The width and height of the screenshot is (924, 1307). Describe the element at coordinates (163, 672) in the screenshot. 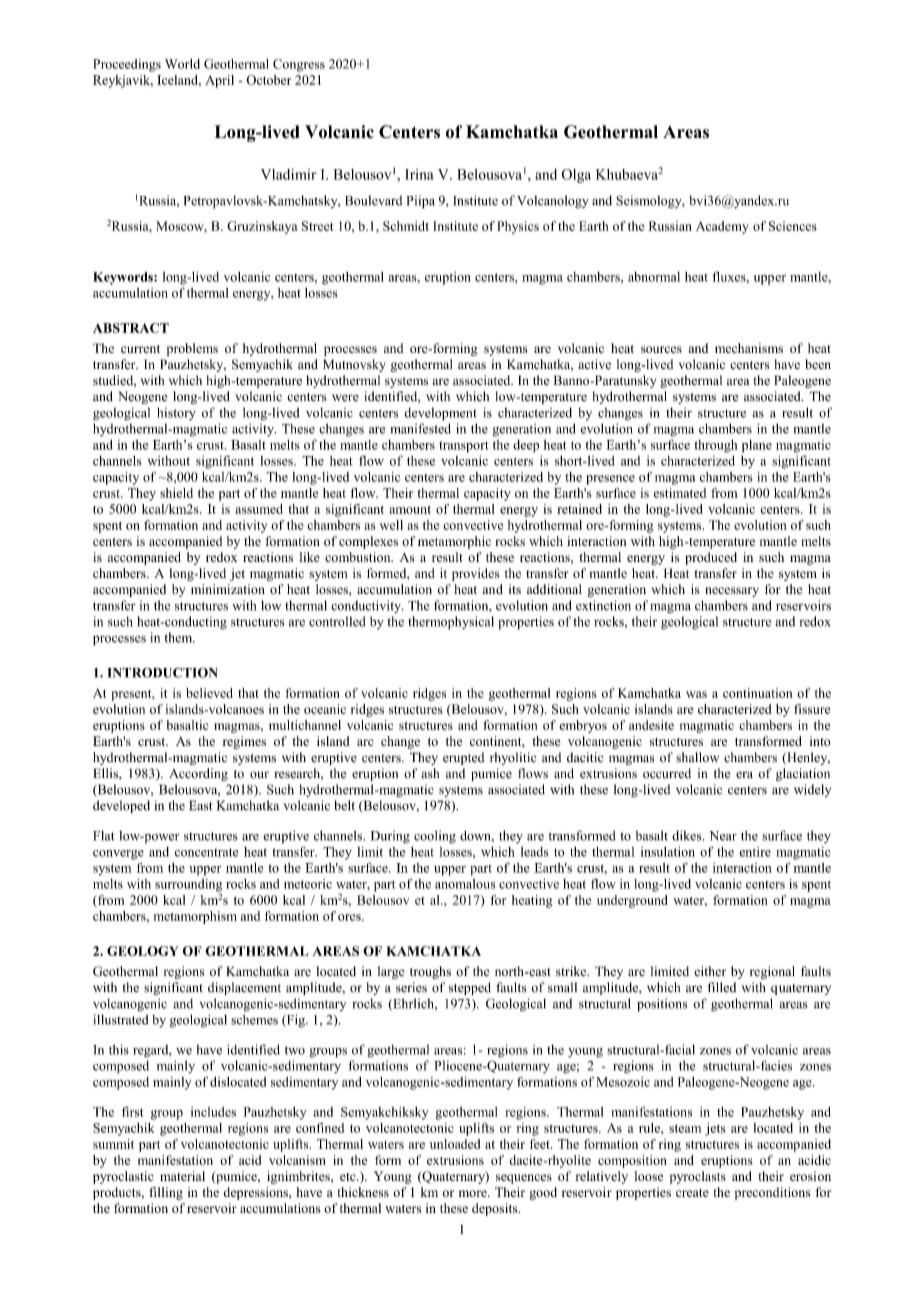

I see `INTRODUCTION` at that location.
